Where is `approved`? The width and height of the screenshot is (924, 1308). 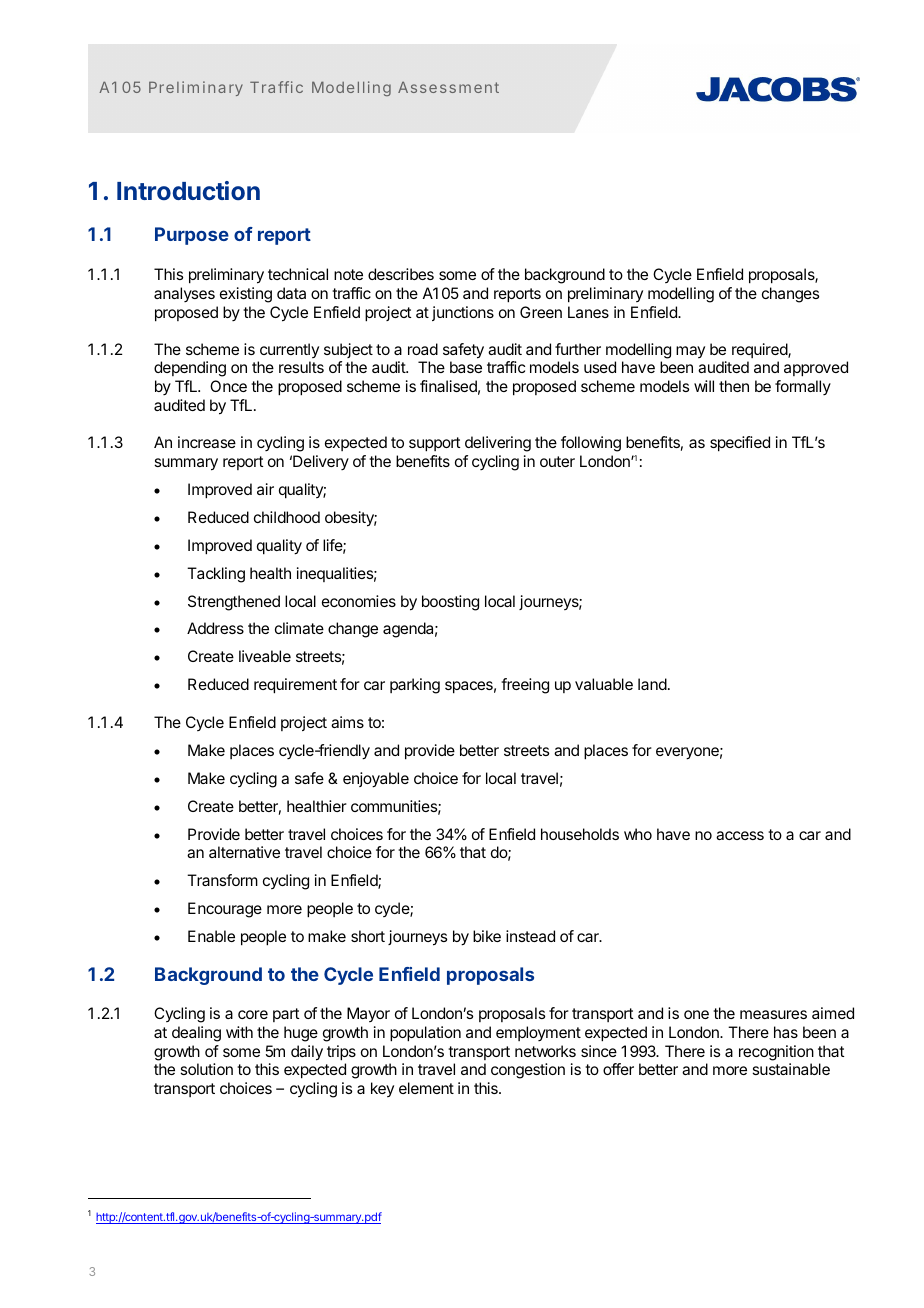
approved is located at coordinates (816, 369).
